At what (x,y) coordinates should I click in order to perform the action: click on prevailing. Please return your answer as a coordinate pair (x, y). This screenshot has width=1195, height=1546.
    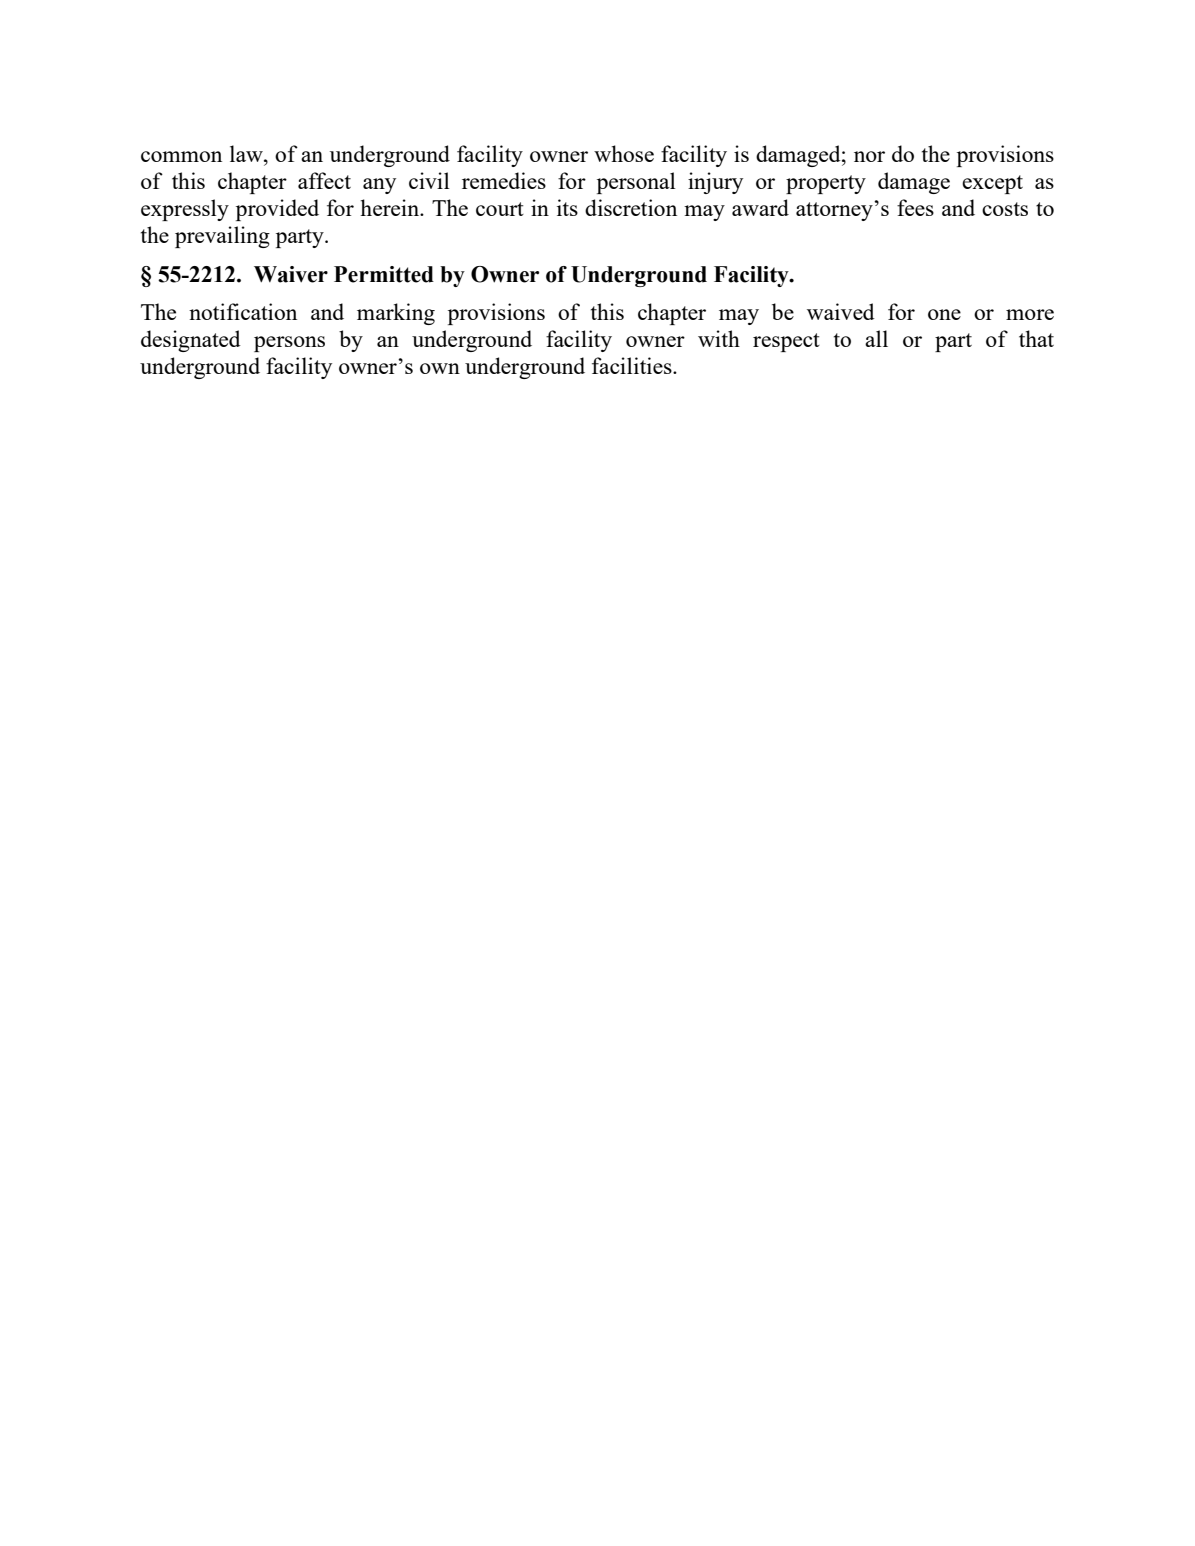
    Looking at the image, I should click on (222, 237).
